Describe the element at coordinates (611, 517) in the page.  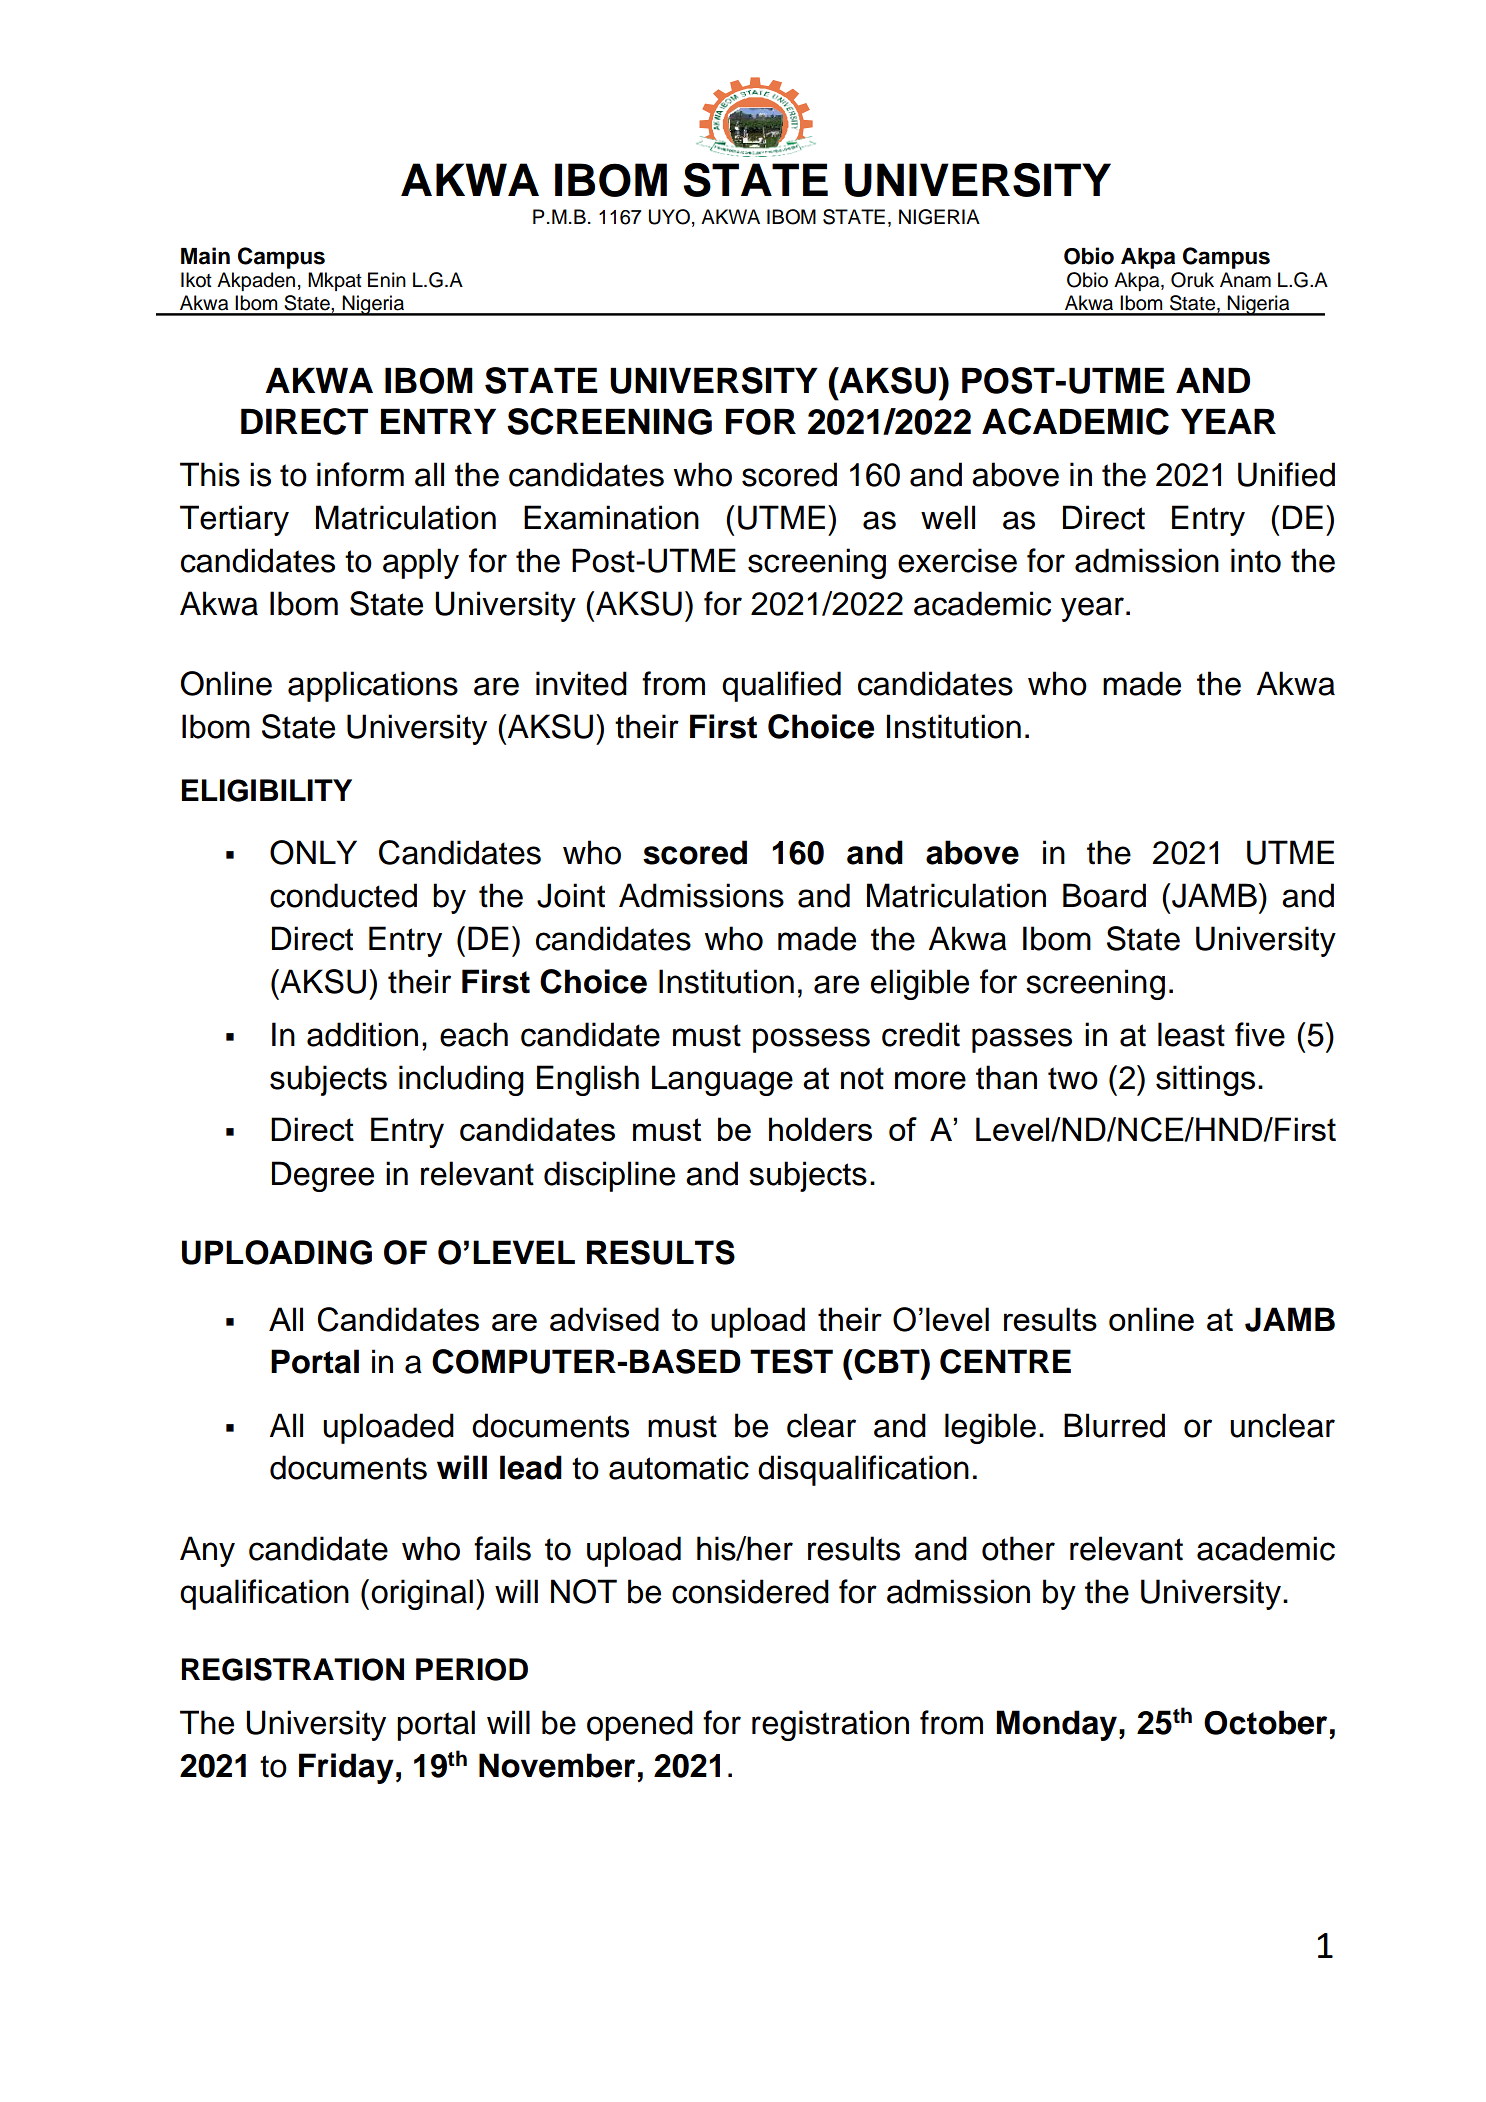
I see `Examination` at that location.
